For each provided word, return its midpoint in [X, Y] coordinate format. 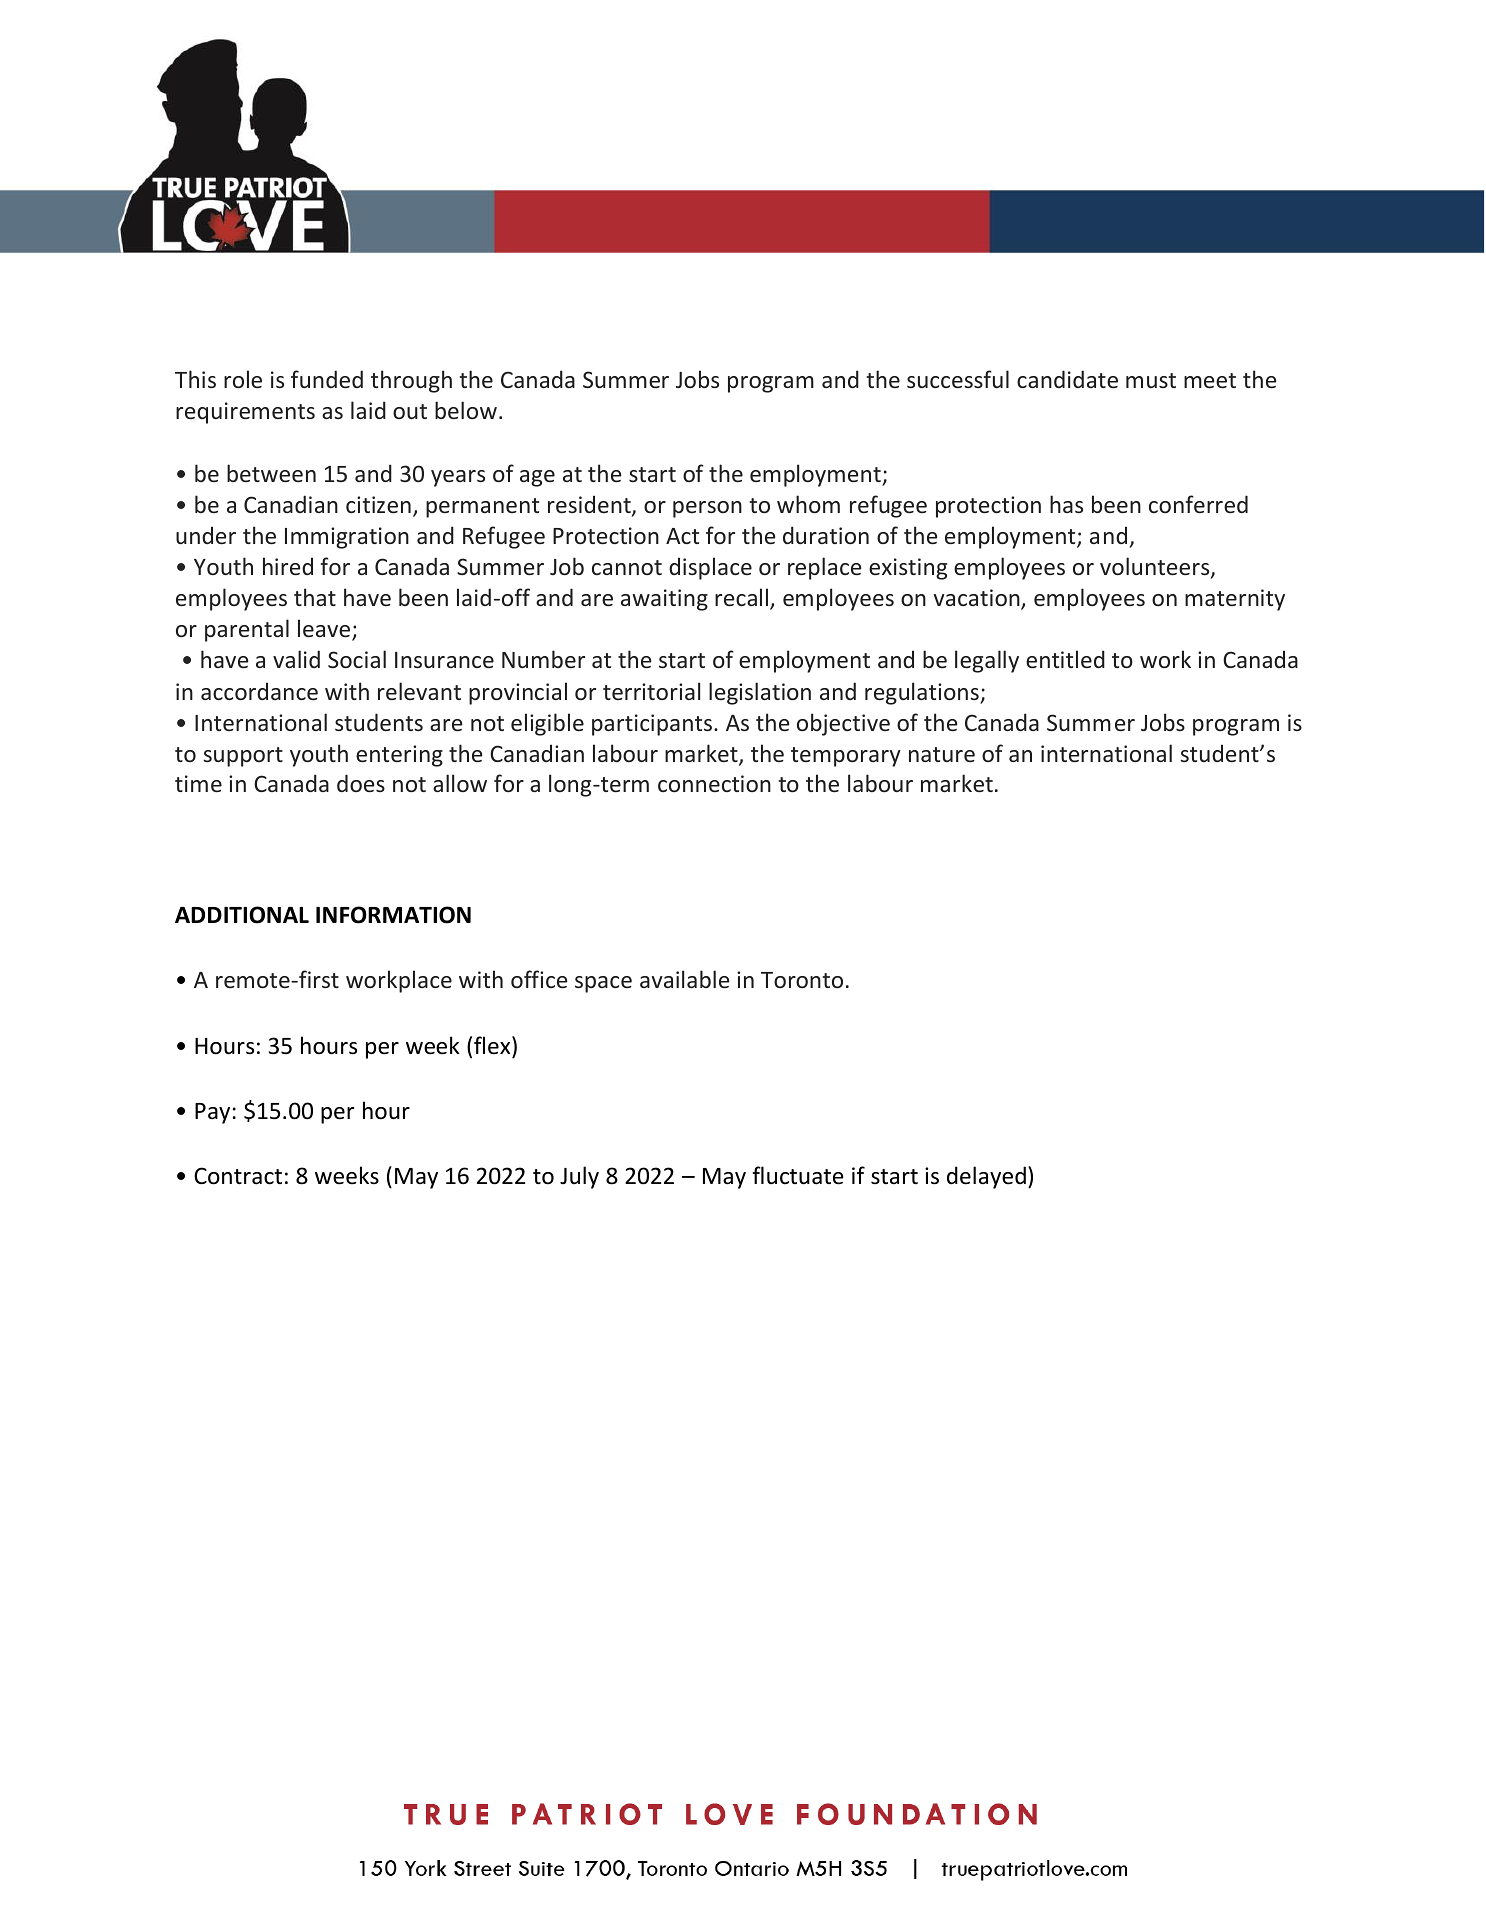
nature [942, 754]
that [315, 597]
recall [743, 598]
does [361, 783]
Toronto [802, 980]
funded [327, 379]
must [1151, 380]
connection [714, 783]
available [684, 979]
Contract [238, 1176]
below [466, 410]
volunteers [1156, 567]
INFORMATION [393, 915]
